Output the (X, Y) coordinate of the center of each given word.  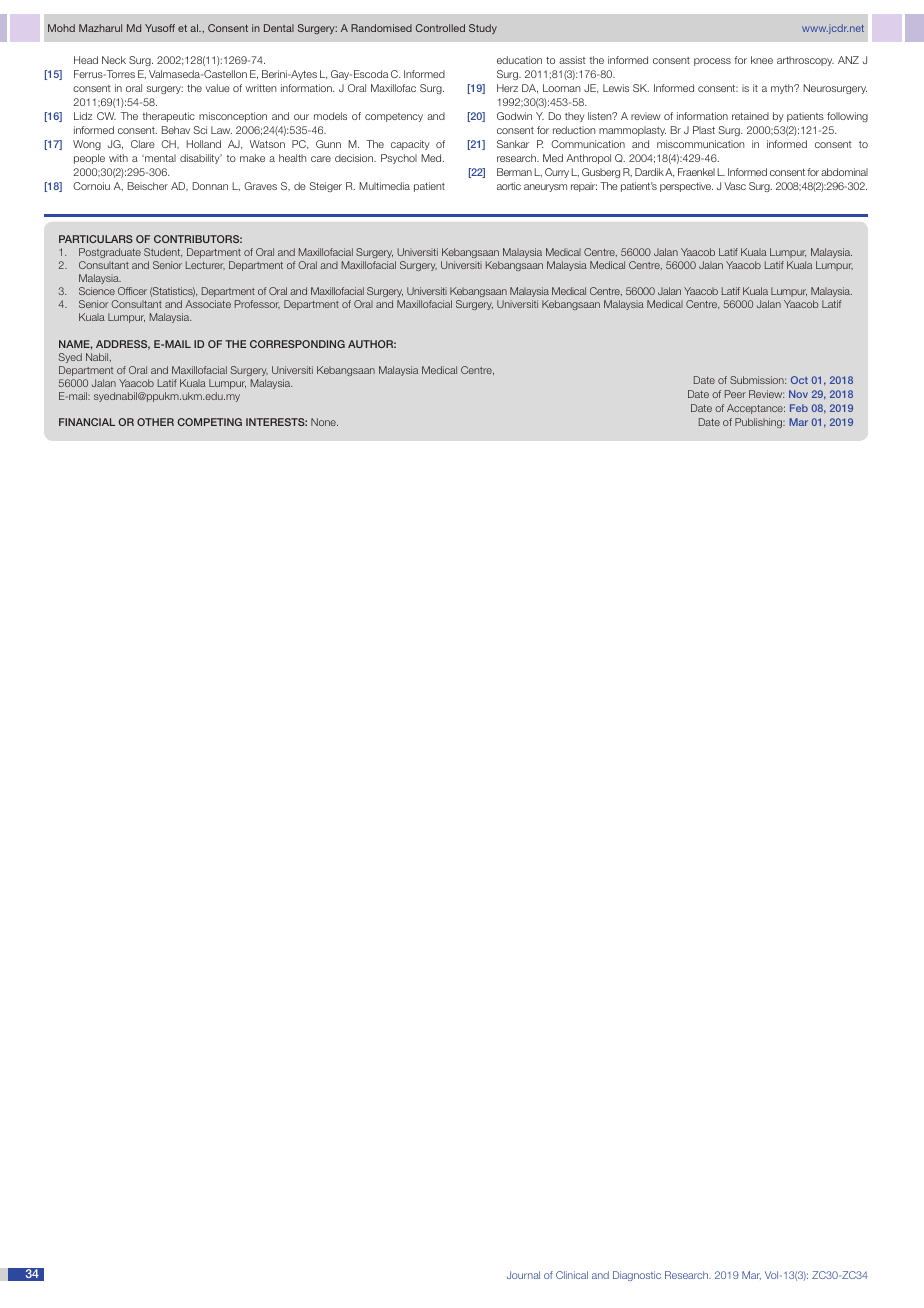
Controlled (440, 28)
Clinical (572, 1275)
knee (762, 60)
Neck (114, 60)
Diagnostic (637, 1276)
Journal (523, 1275)
